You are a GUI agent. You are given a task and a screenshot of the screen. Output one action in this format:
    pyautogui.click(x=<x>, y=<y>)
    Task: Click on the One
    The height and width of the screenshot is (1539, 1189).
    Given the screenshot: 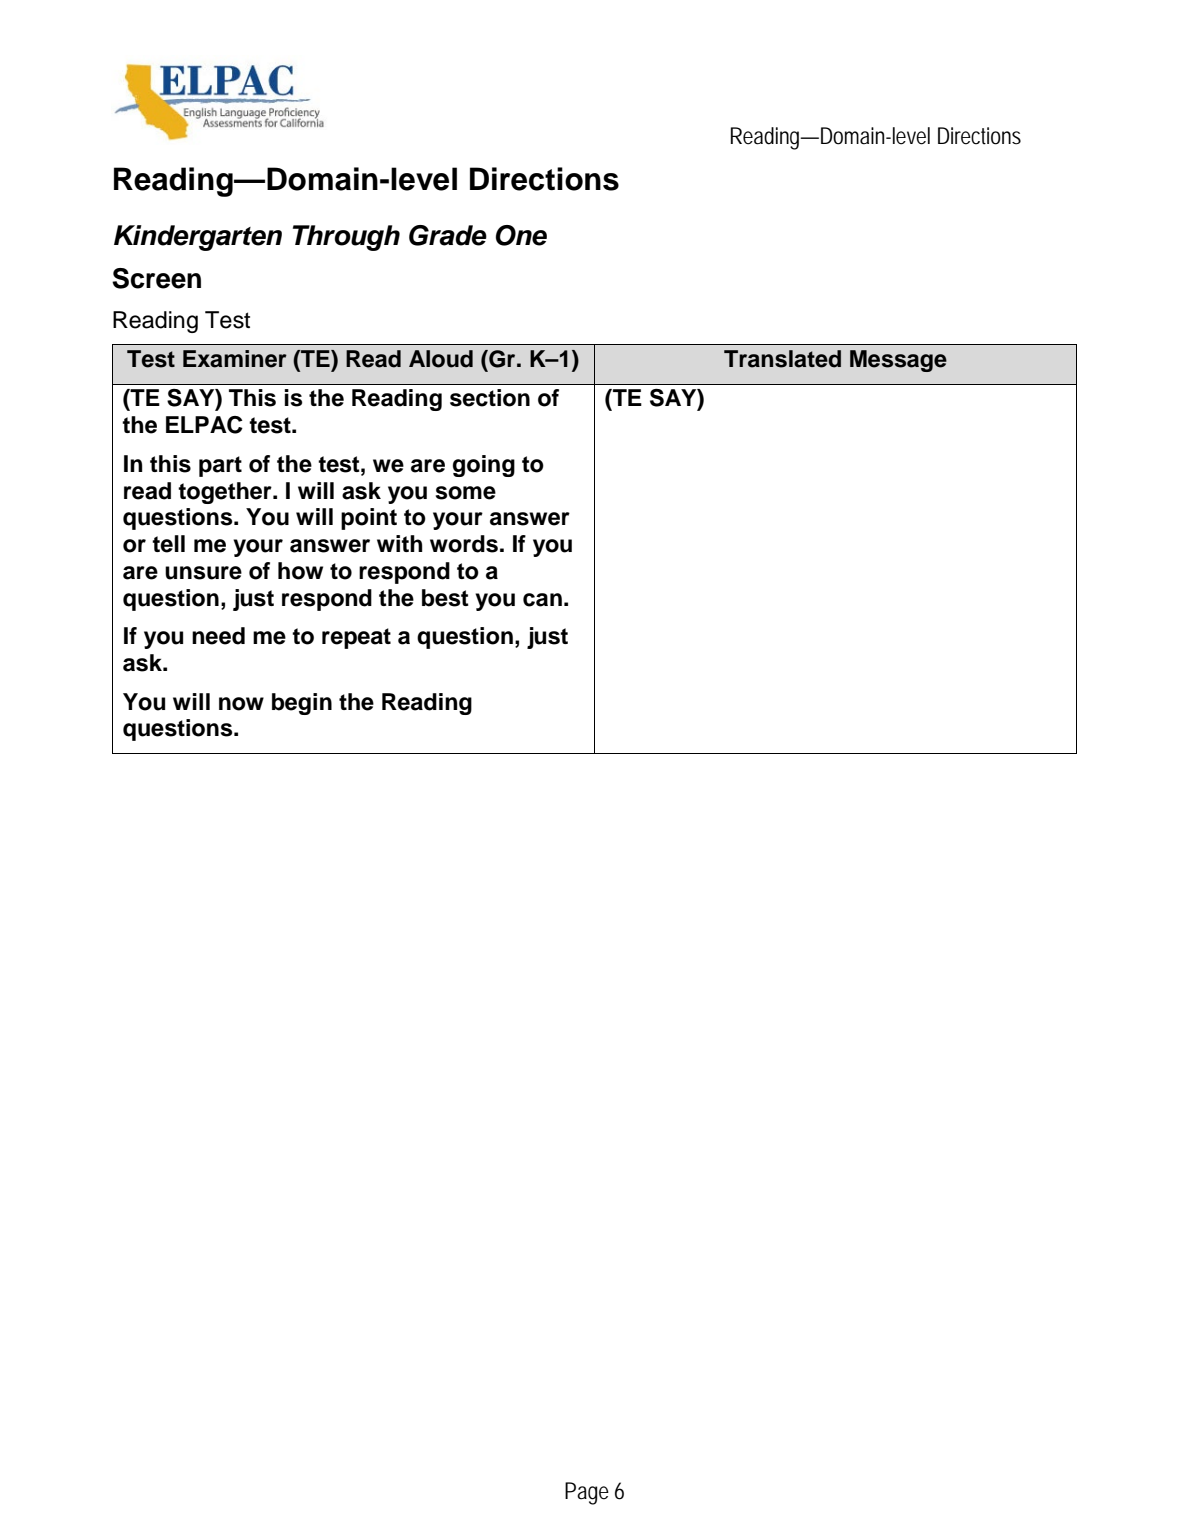 What is the action you would take?
    pyautogui.click(x=521, y=235)
